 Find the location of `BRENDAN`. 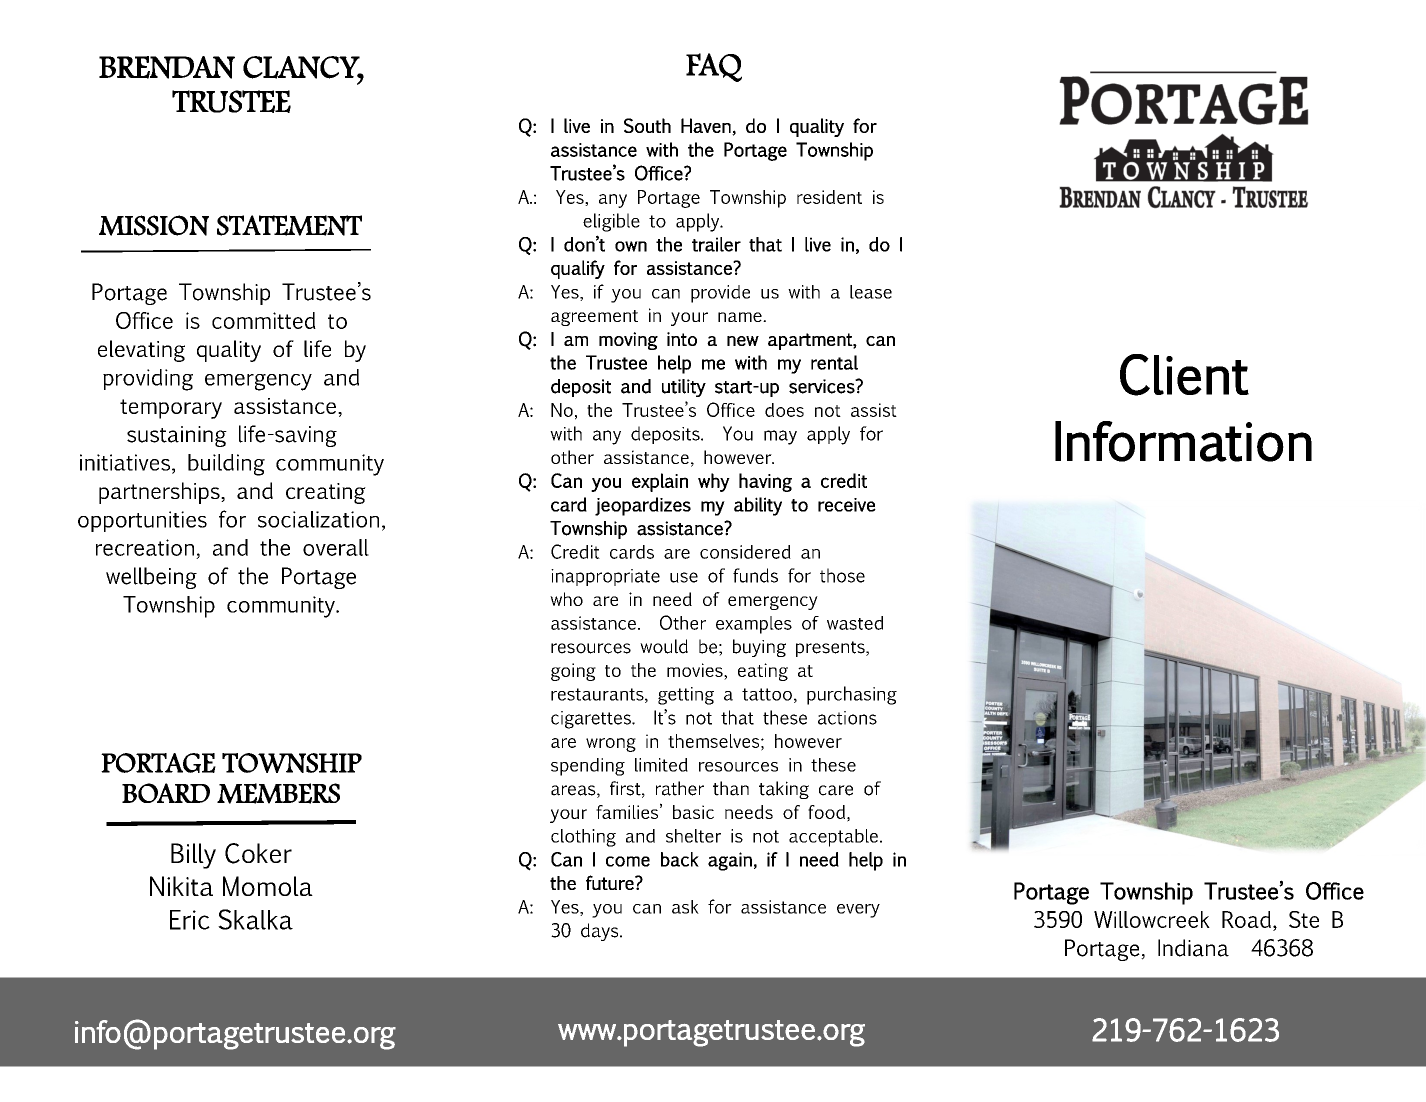

BRENDAN is located at coordinates (167, 67).
